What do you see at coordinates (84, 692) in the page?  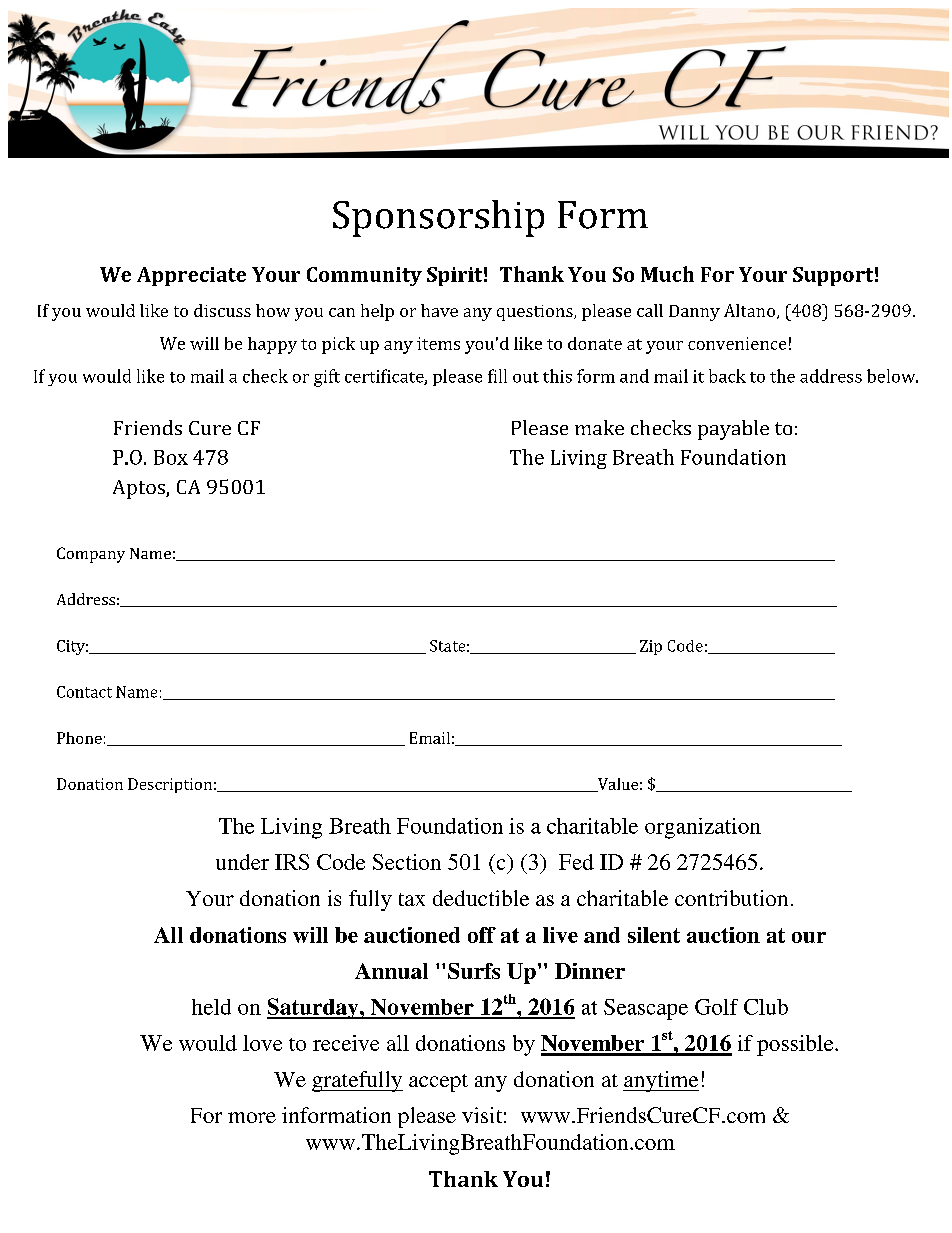 I see `Contact` at bounding box center [84, 692].
